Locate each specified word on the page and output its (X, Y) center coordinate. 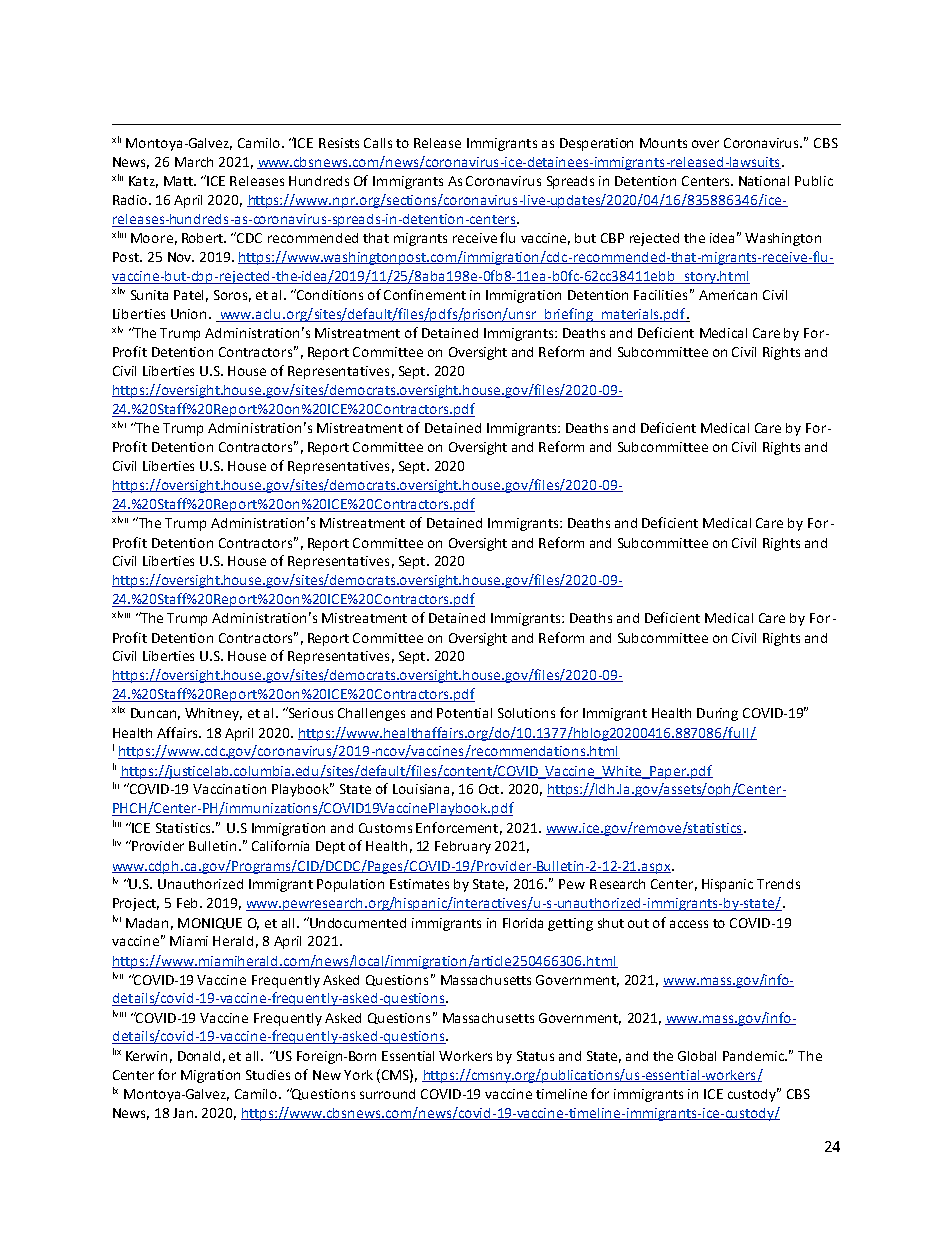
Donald (199, 1056)
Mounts (663, 143)
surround (387, 1094)
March (194, 162)
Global (697, 1056)
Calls (378, 143)
